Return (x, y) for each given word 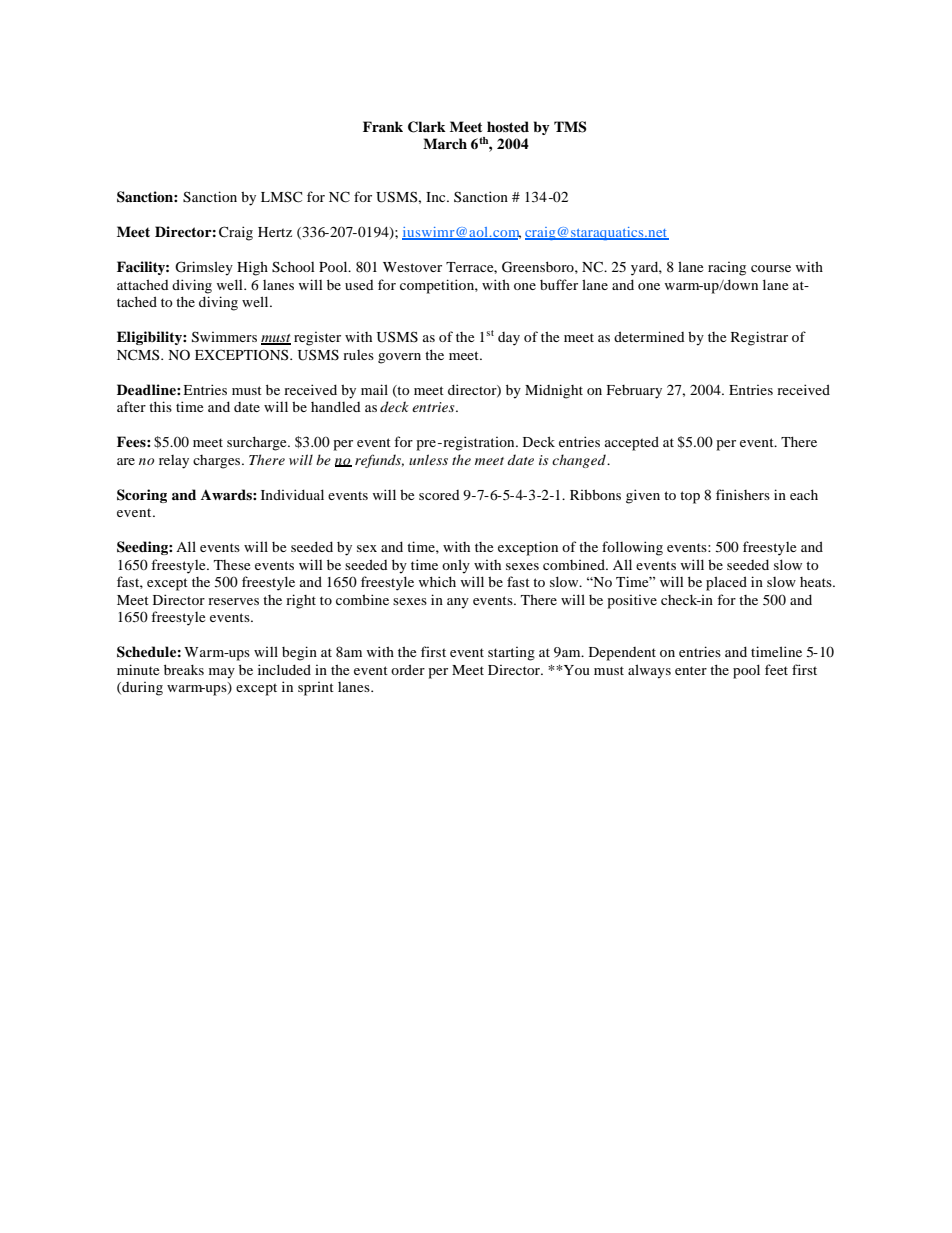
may (222, 673)
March (445, 143)
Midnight (554, 391)
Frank (383, 126)
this (160, 406)
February (634, 392)
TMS (570, 127)
